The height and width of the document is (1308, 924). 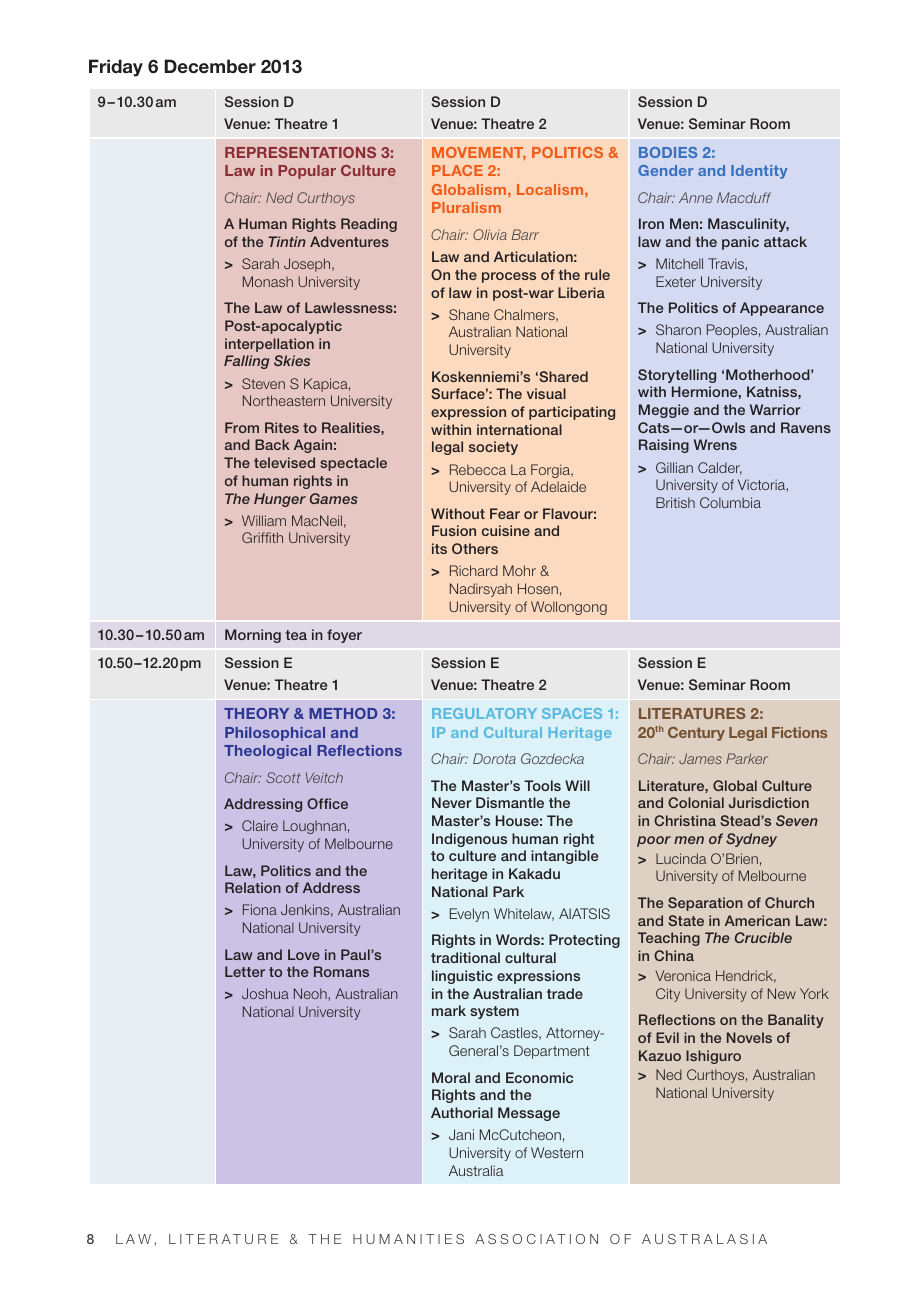 What do you see at coordinates (452, 802) in the document?
I see `Never` at bounding box center [452, 802].
